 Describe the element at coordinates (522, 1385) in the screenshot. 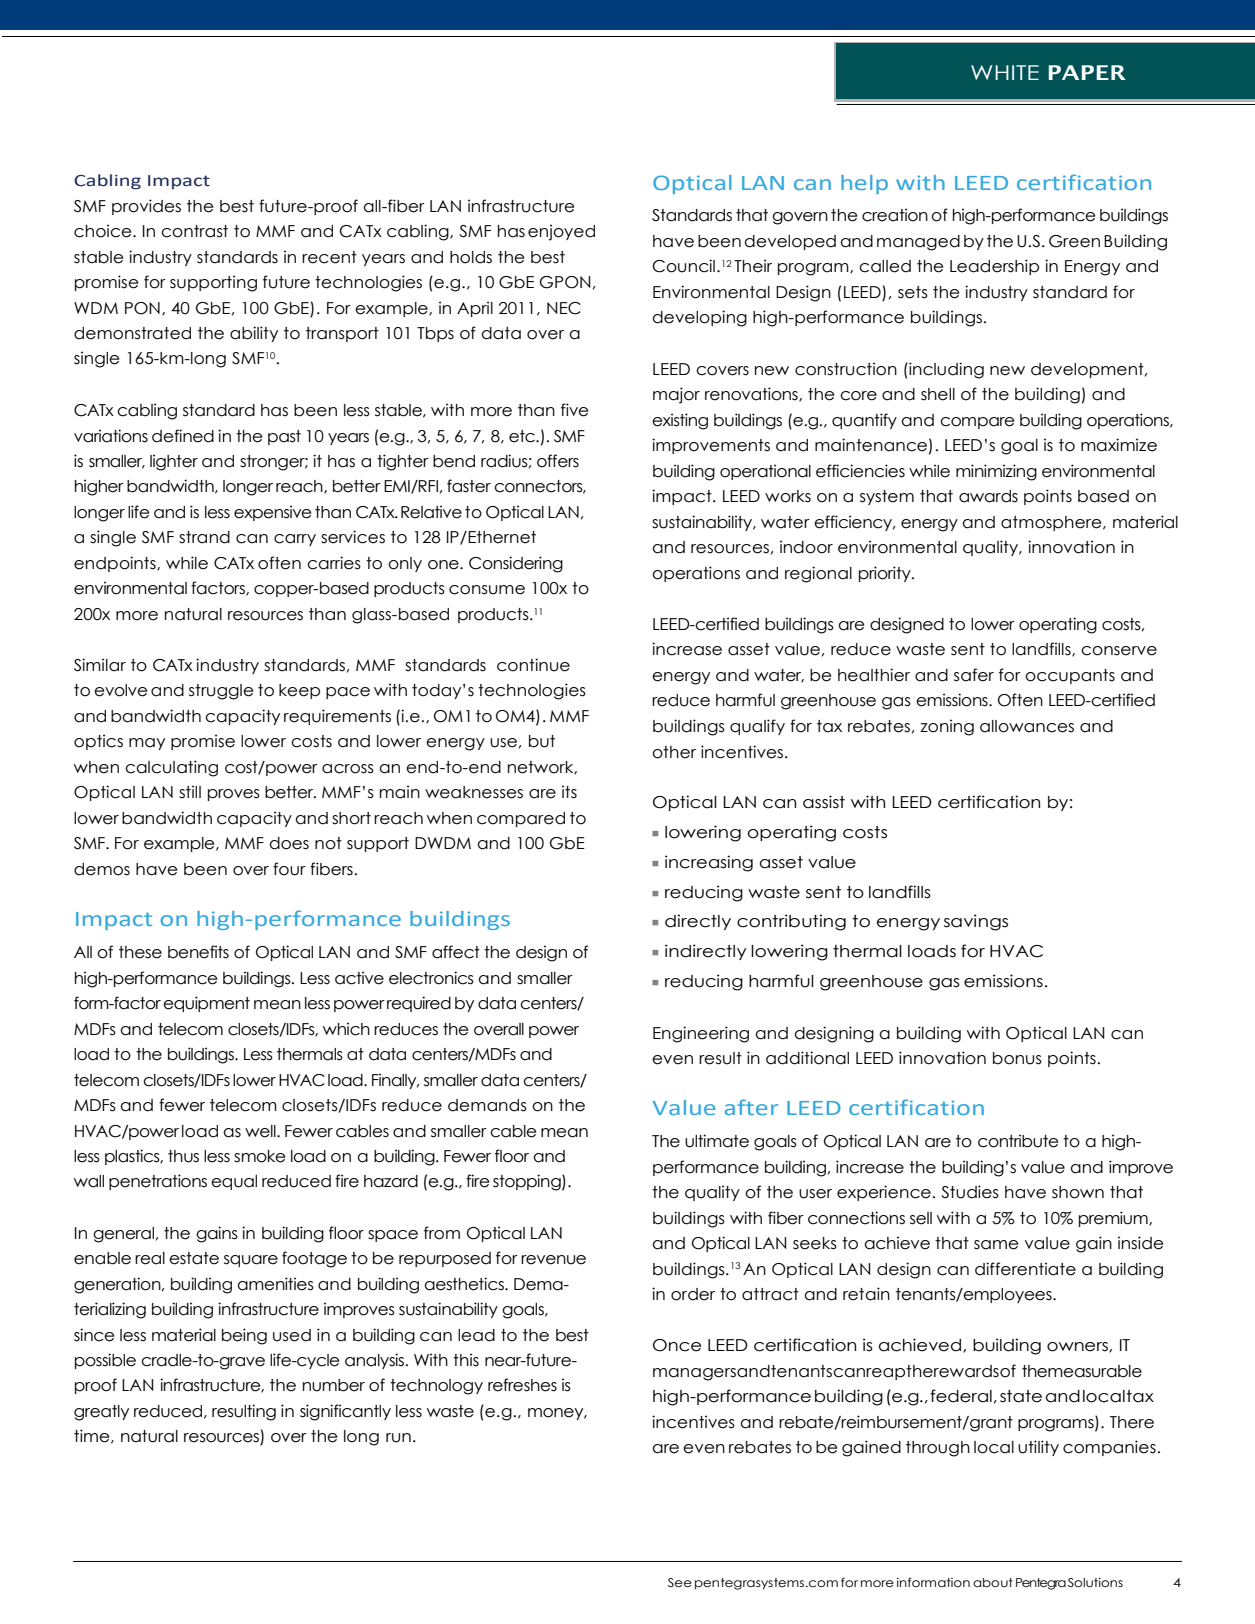

I see `refreshes` at that location.
